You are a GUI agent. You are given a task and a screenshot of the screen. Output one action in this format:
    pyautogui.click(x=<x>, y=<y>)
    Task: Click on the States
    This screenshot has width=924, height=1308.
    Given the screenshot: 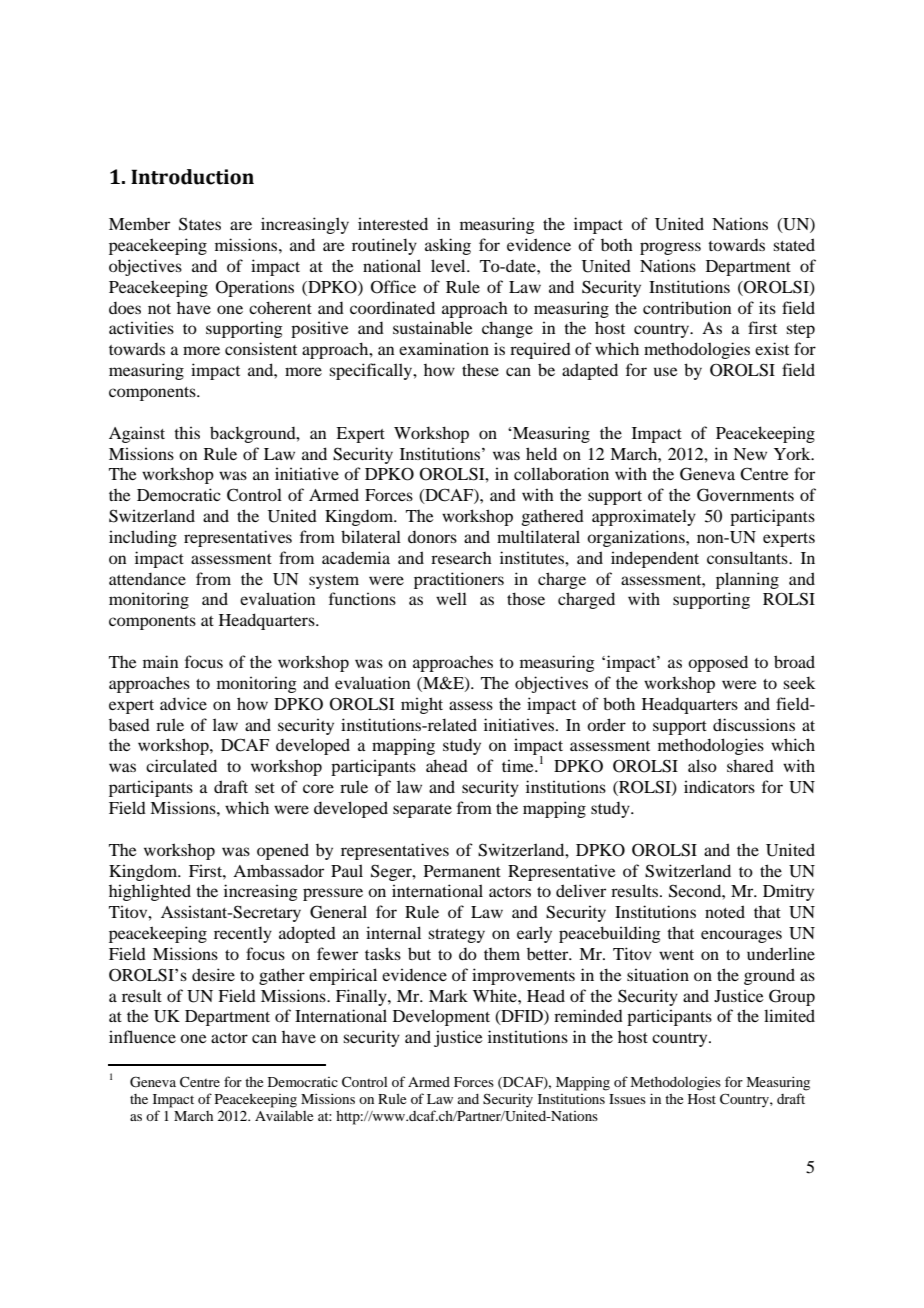 What is the action you would take?
    pyautogui.click(x=200, y=224)
